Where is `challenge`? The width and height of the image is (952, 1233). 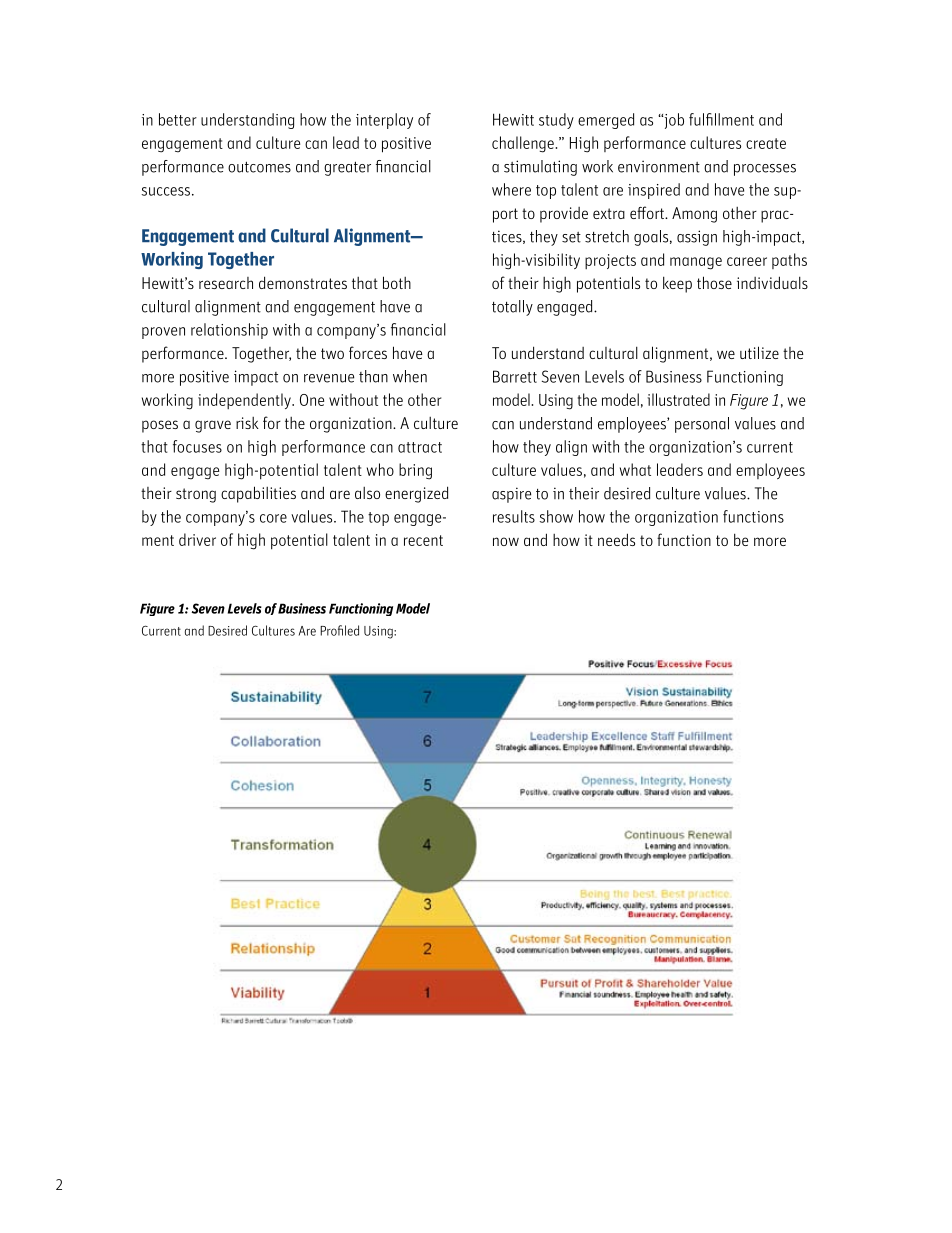 challenge is located at coordinates (524, 144).
